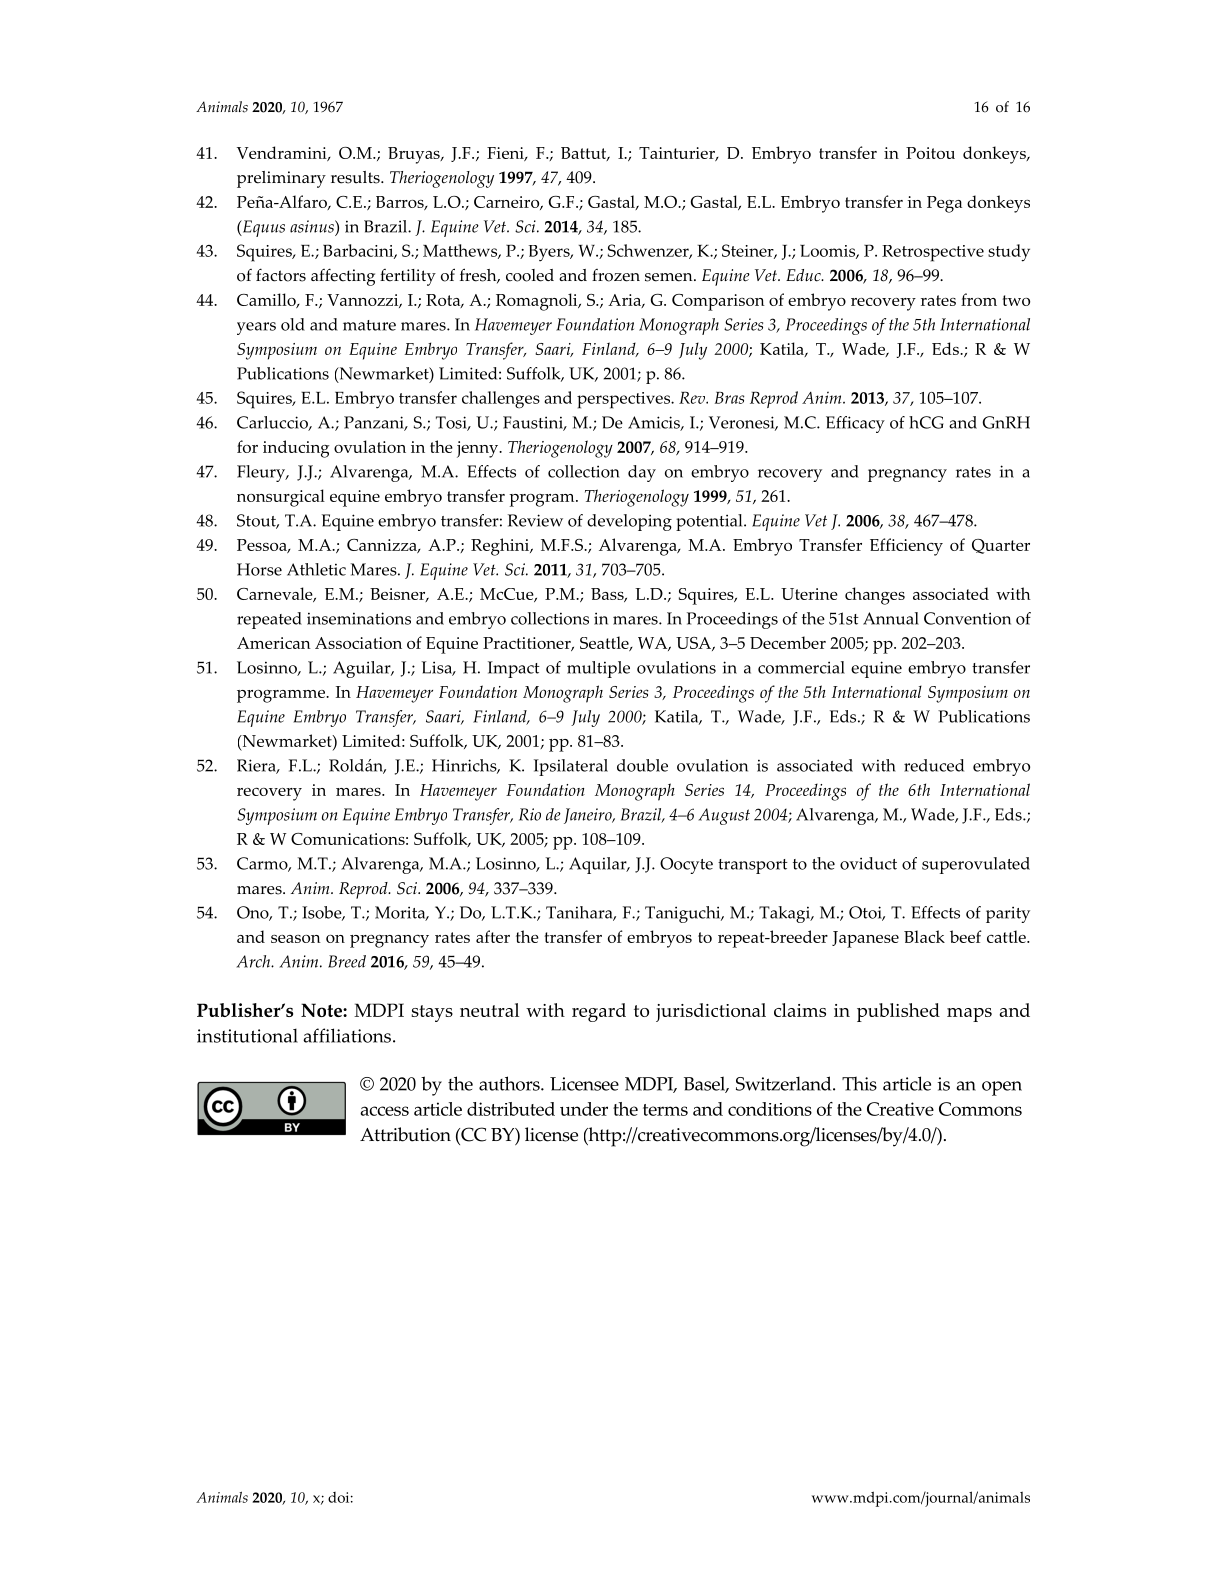 The height and width of the screenshot is (1587, 1227). What do you see at coordinates (625, 400) in the screenshot?
I see `perspectives` at bounding box center [625, 400].
